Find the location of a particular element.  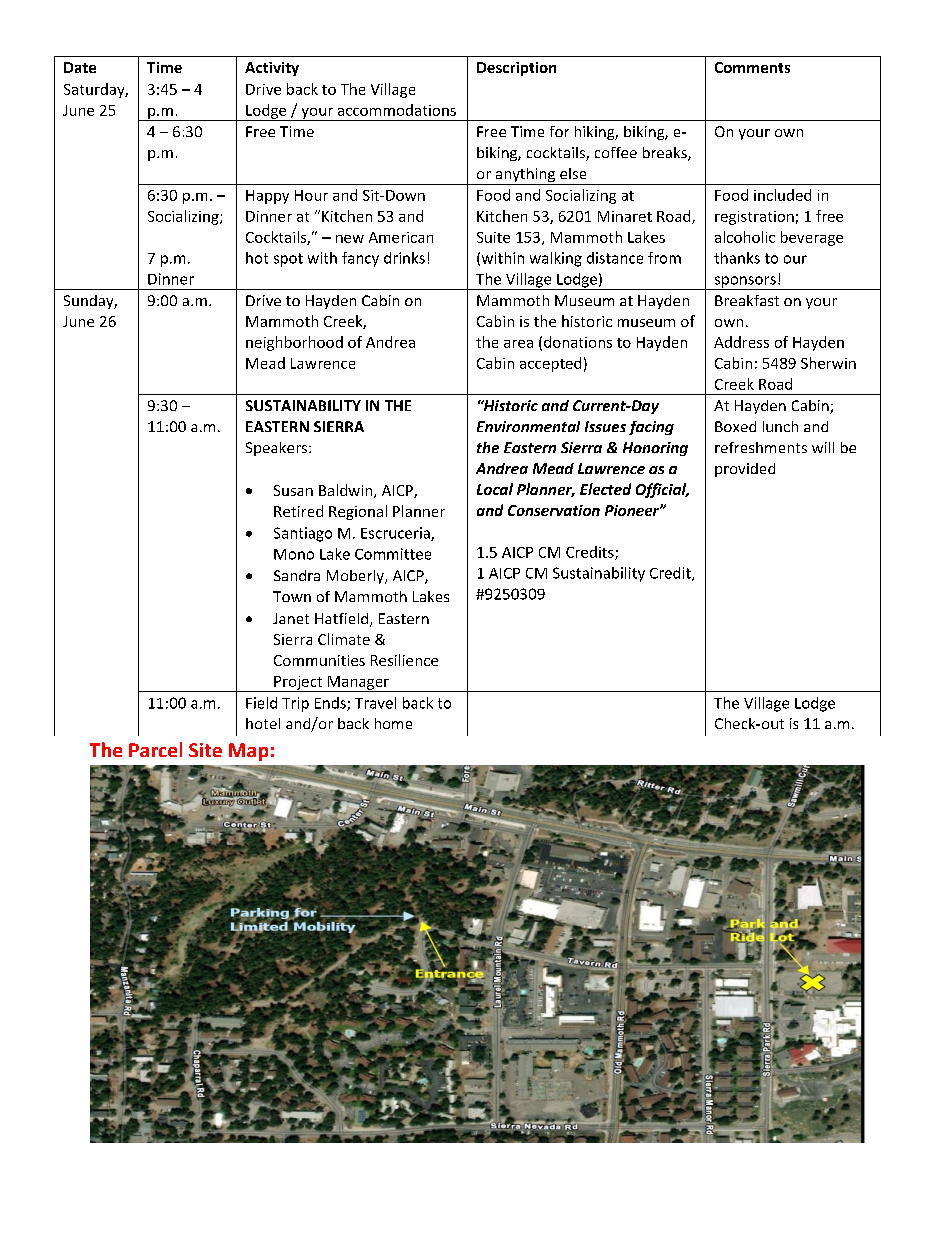

Boxed is located at coordinates (735, 426).
